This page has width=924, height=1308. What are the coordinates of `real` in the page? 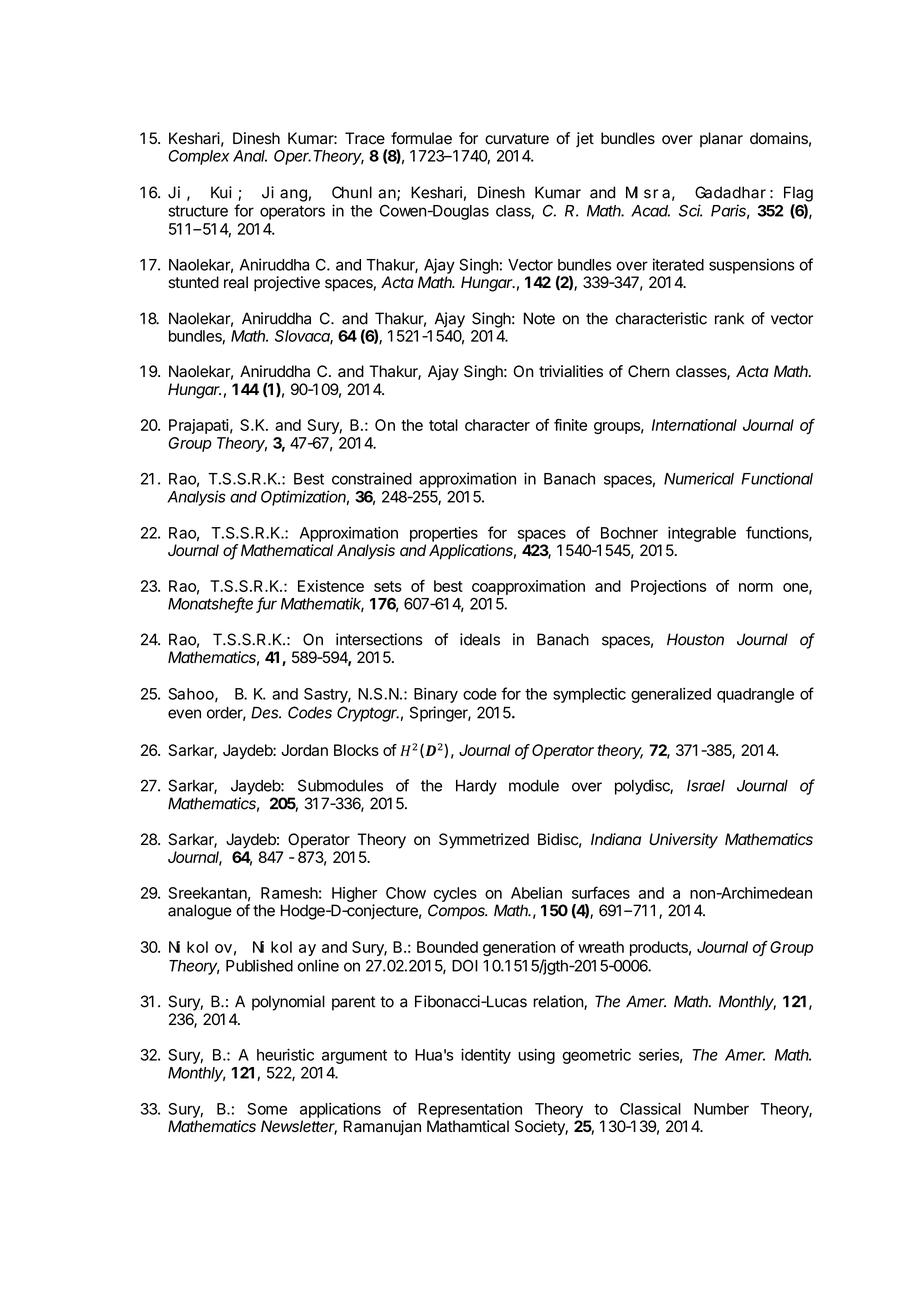 It's located at (236, 282).
